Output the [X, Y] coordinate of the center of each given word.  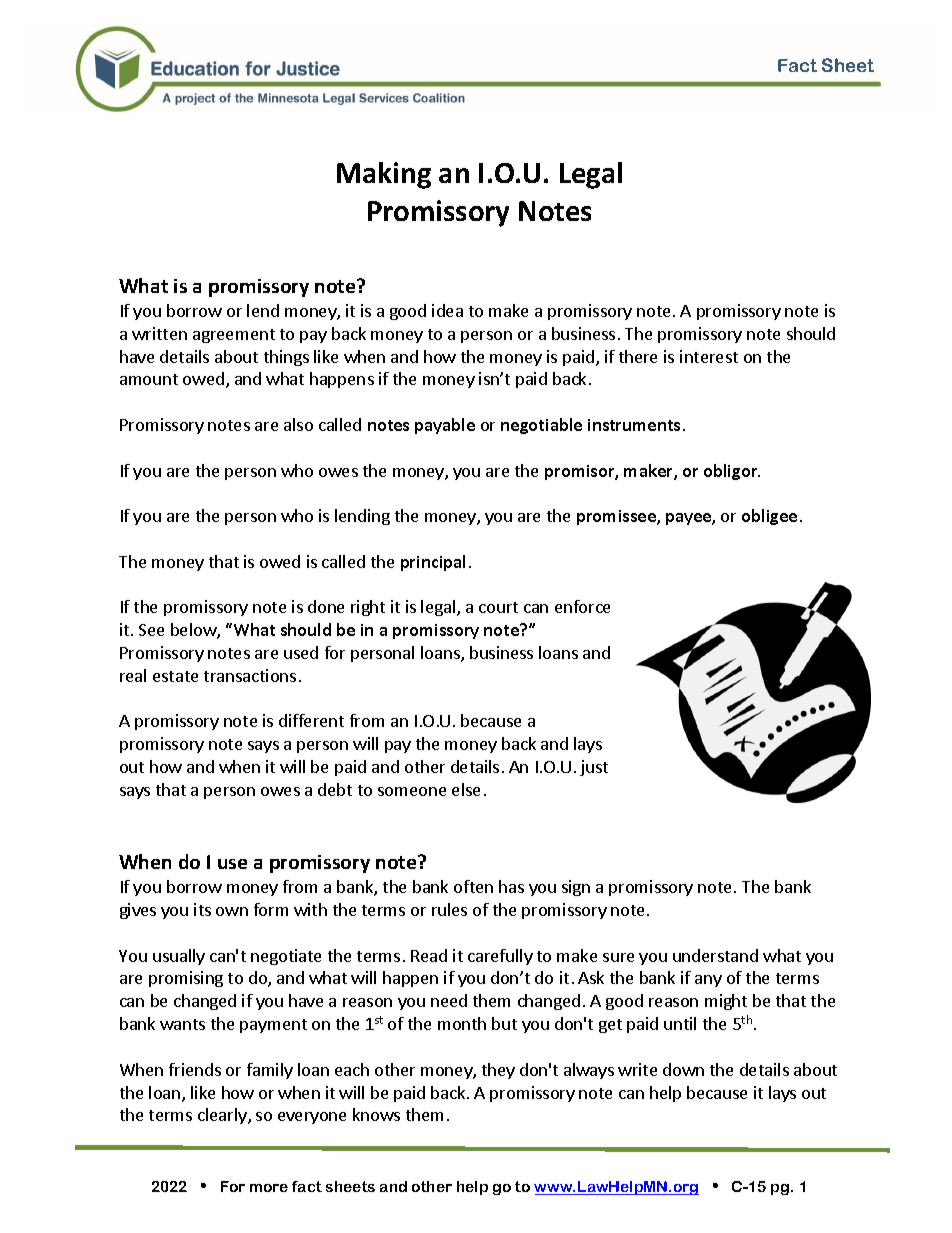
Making [384, 175]
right [368, 608]
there [638, 356]
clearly [223, 1116]
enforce [582, 606]
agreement [234, 336]
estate [175, 676]
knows [376, 1114]
